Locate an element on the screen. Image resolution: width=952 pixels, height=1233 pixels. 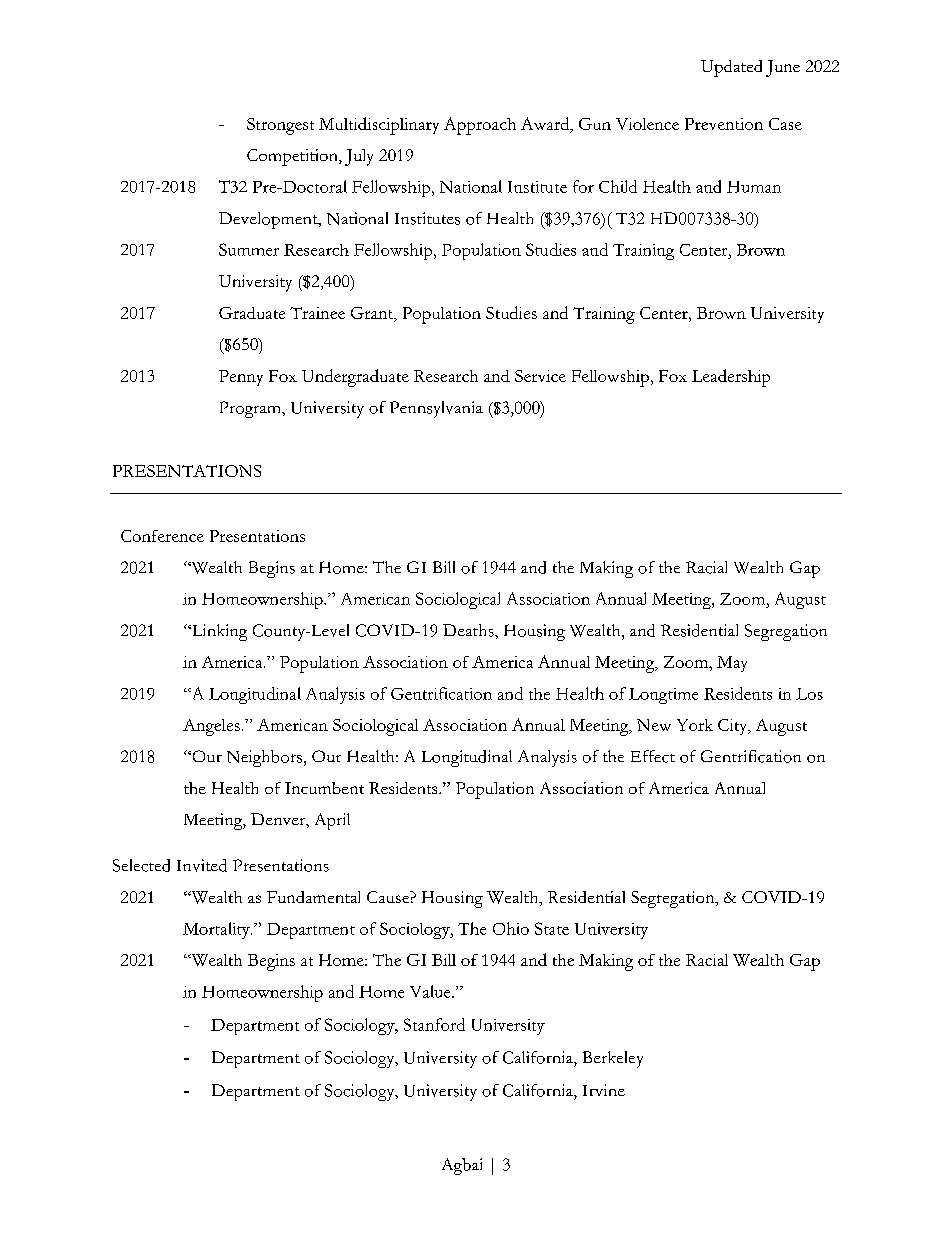
Approach is located at coordinates (480, 126).
